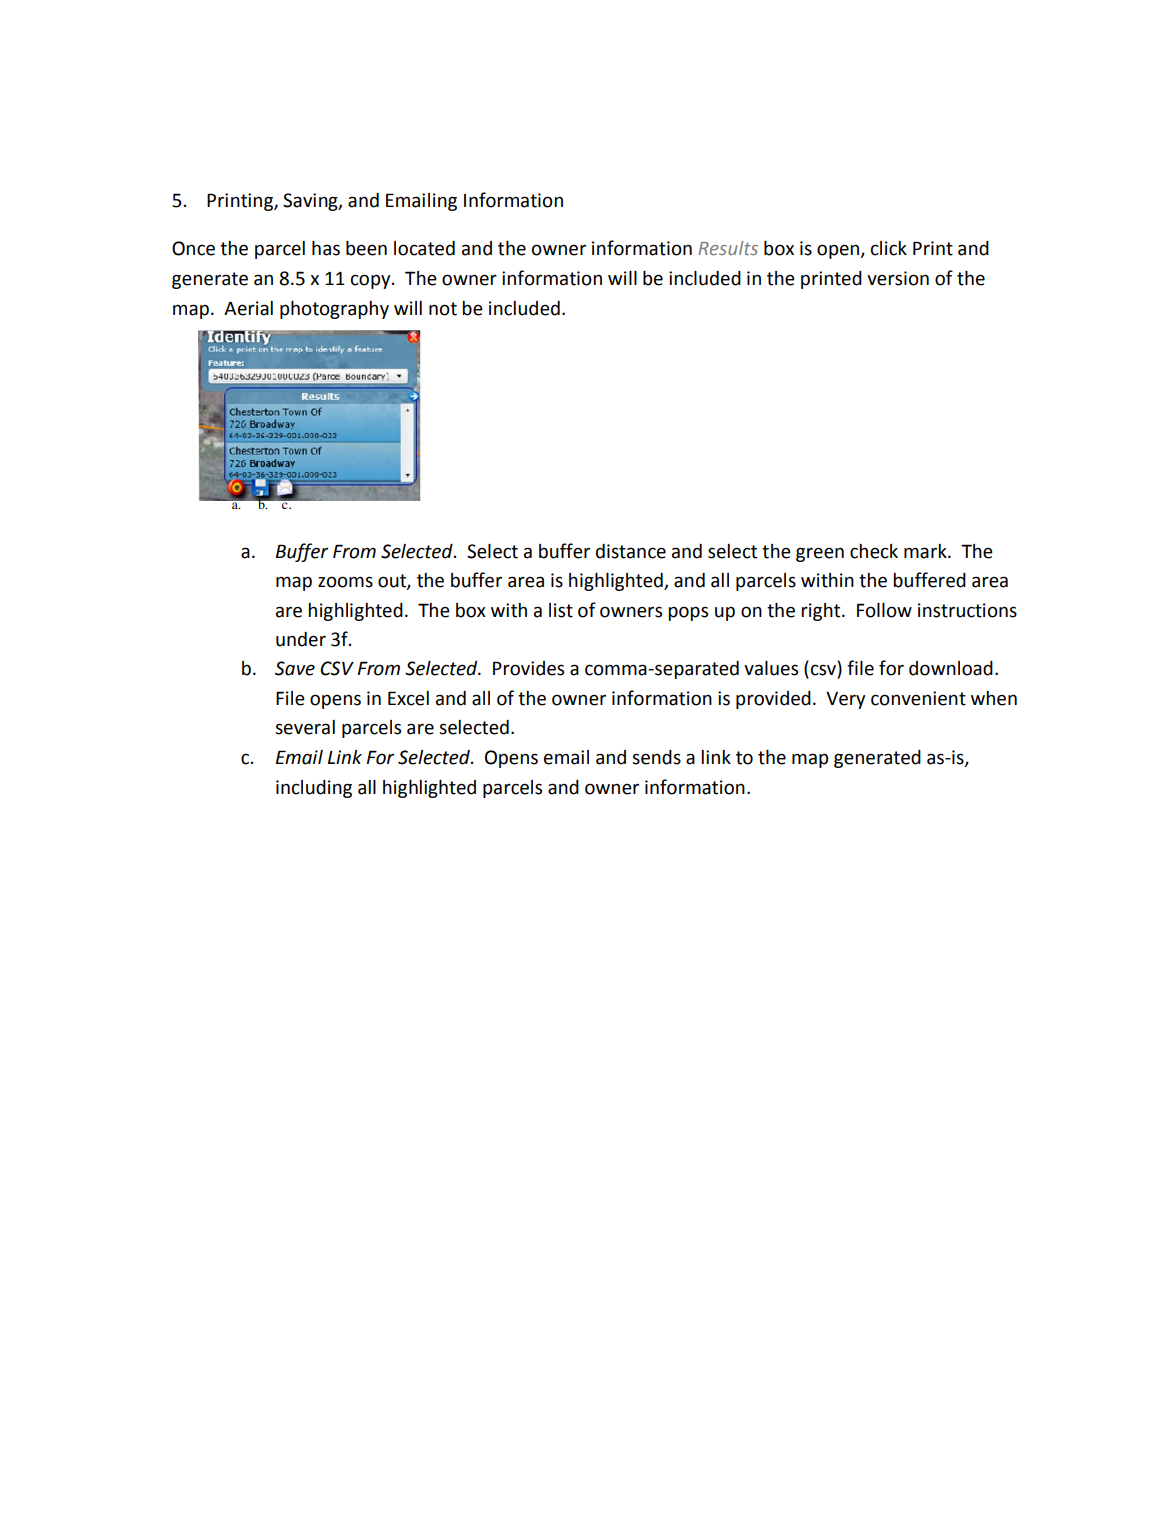 The width and height of the screenshot is (1169, 1513). Describe the element at coordinates (334, 310) in the screenshot. I see `photography` at that location.
